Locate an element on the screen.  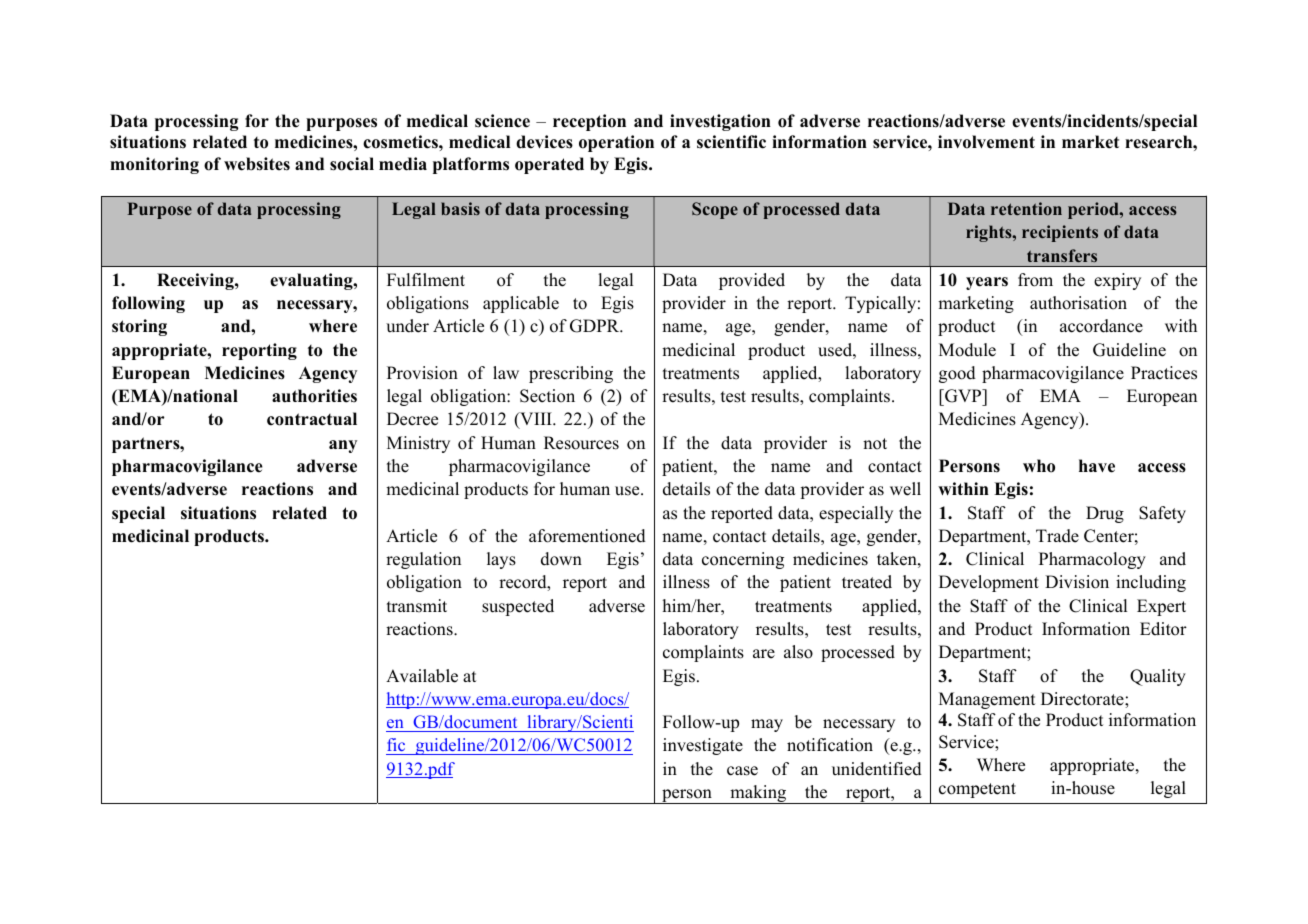
operation is located at coordinates (616, 143).
